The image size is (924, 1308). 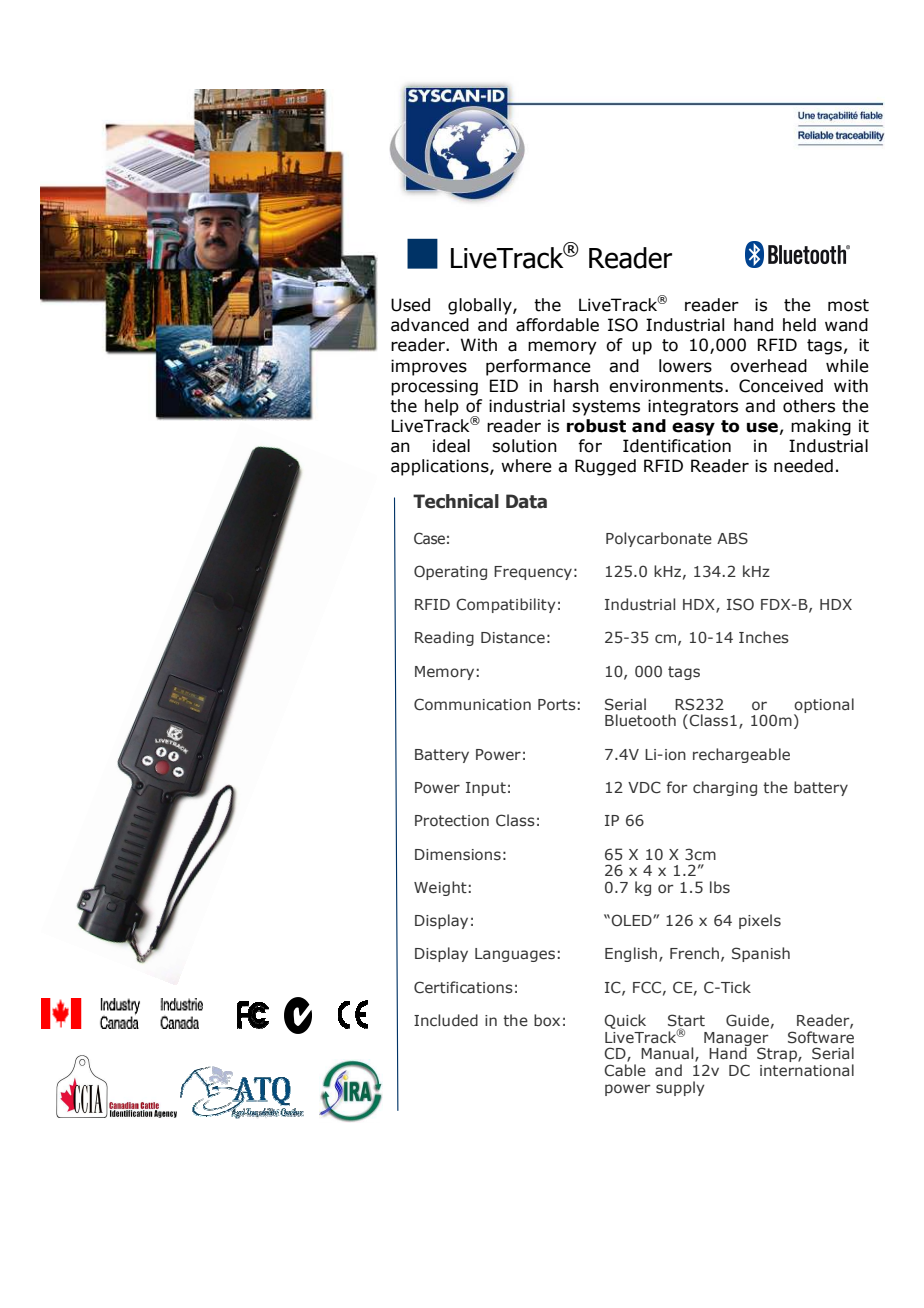 What do you see at coordinates (799, 325) in the document?
I see `held` at bounding box center [799, 325].
